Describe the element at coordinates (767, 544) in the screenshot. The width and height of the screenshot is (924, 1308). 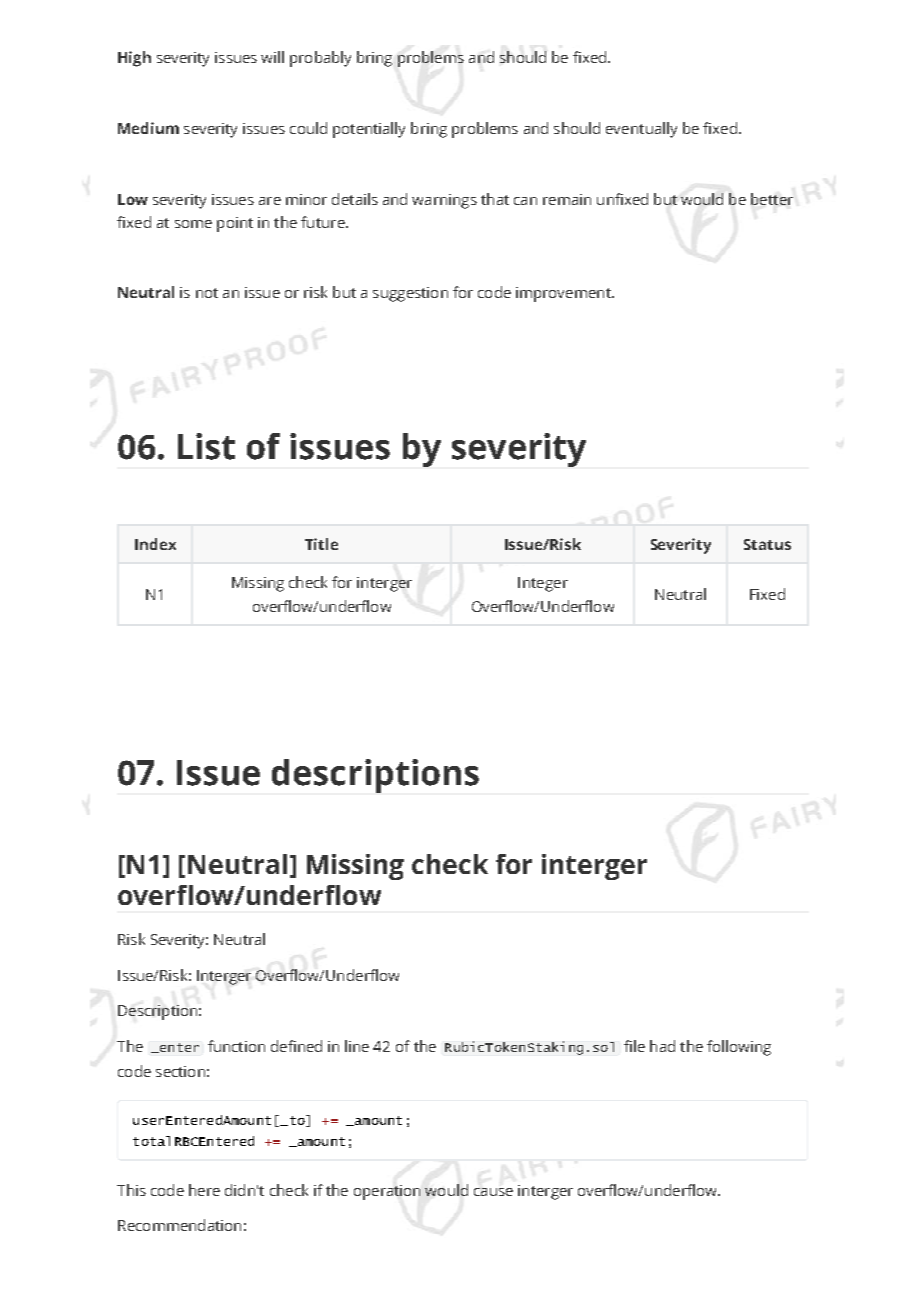
I see `Status` at that location.
